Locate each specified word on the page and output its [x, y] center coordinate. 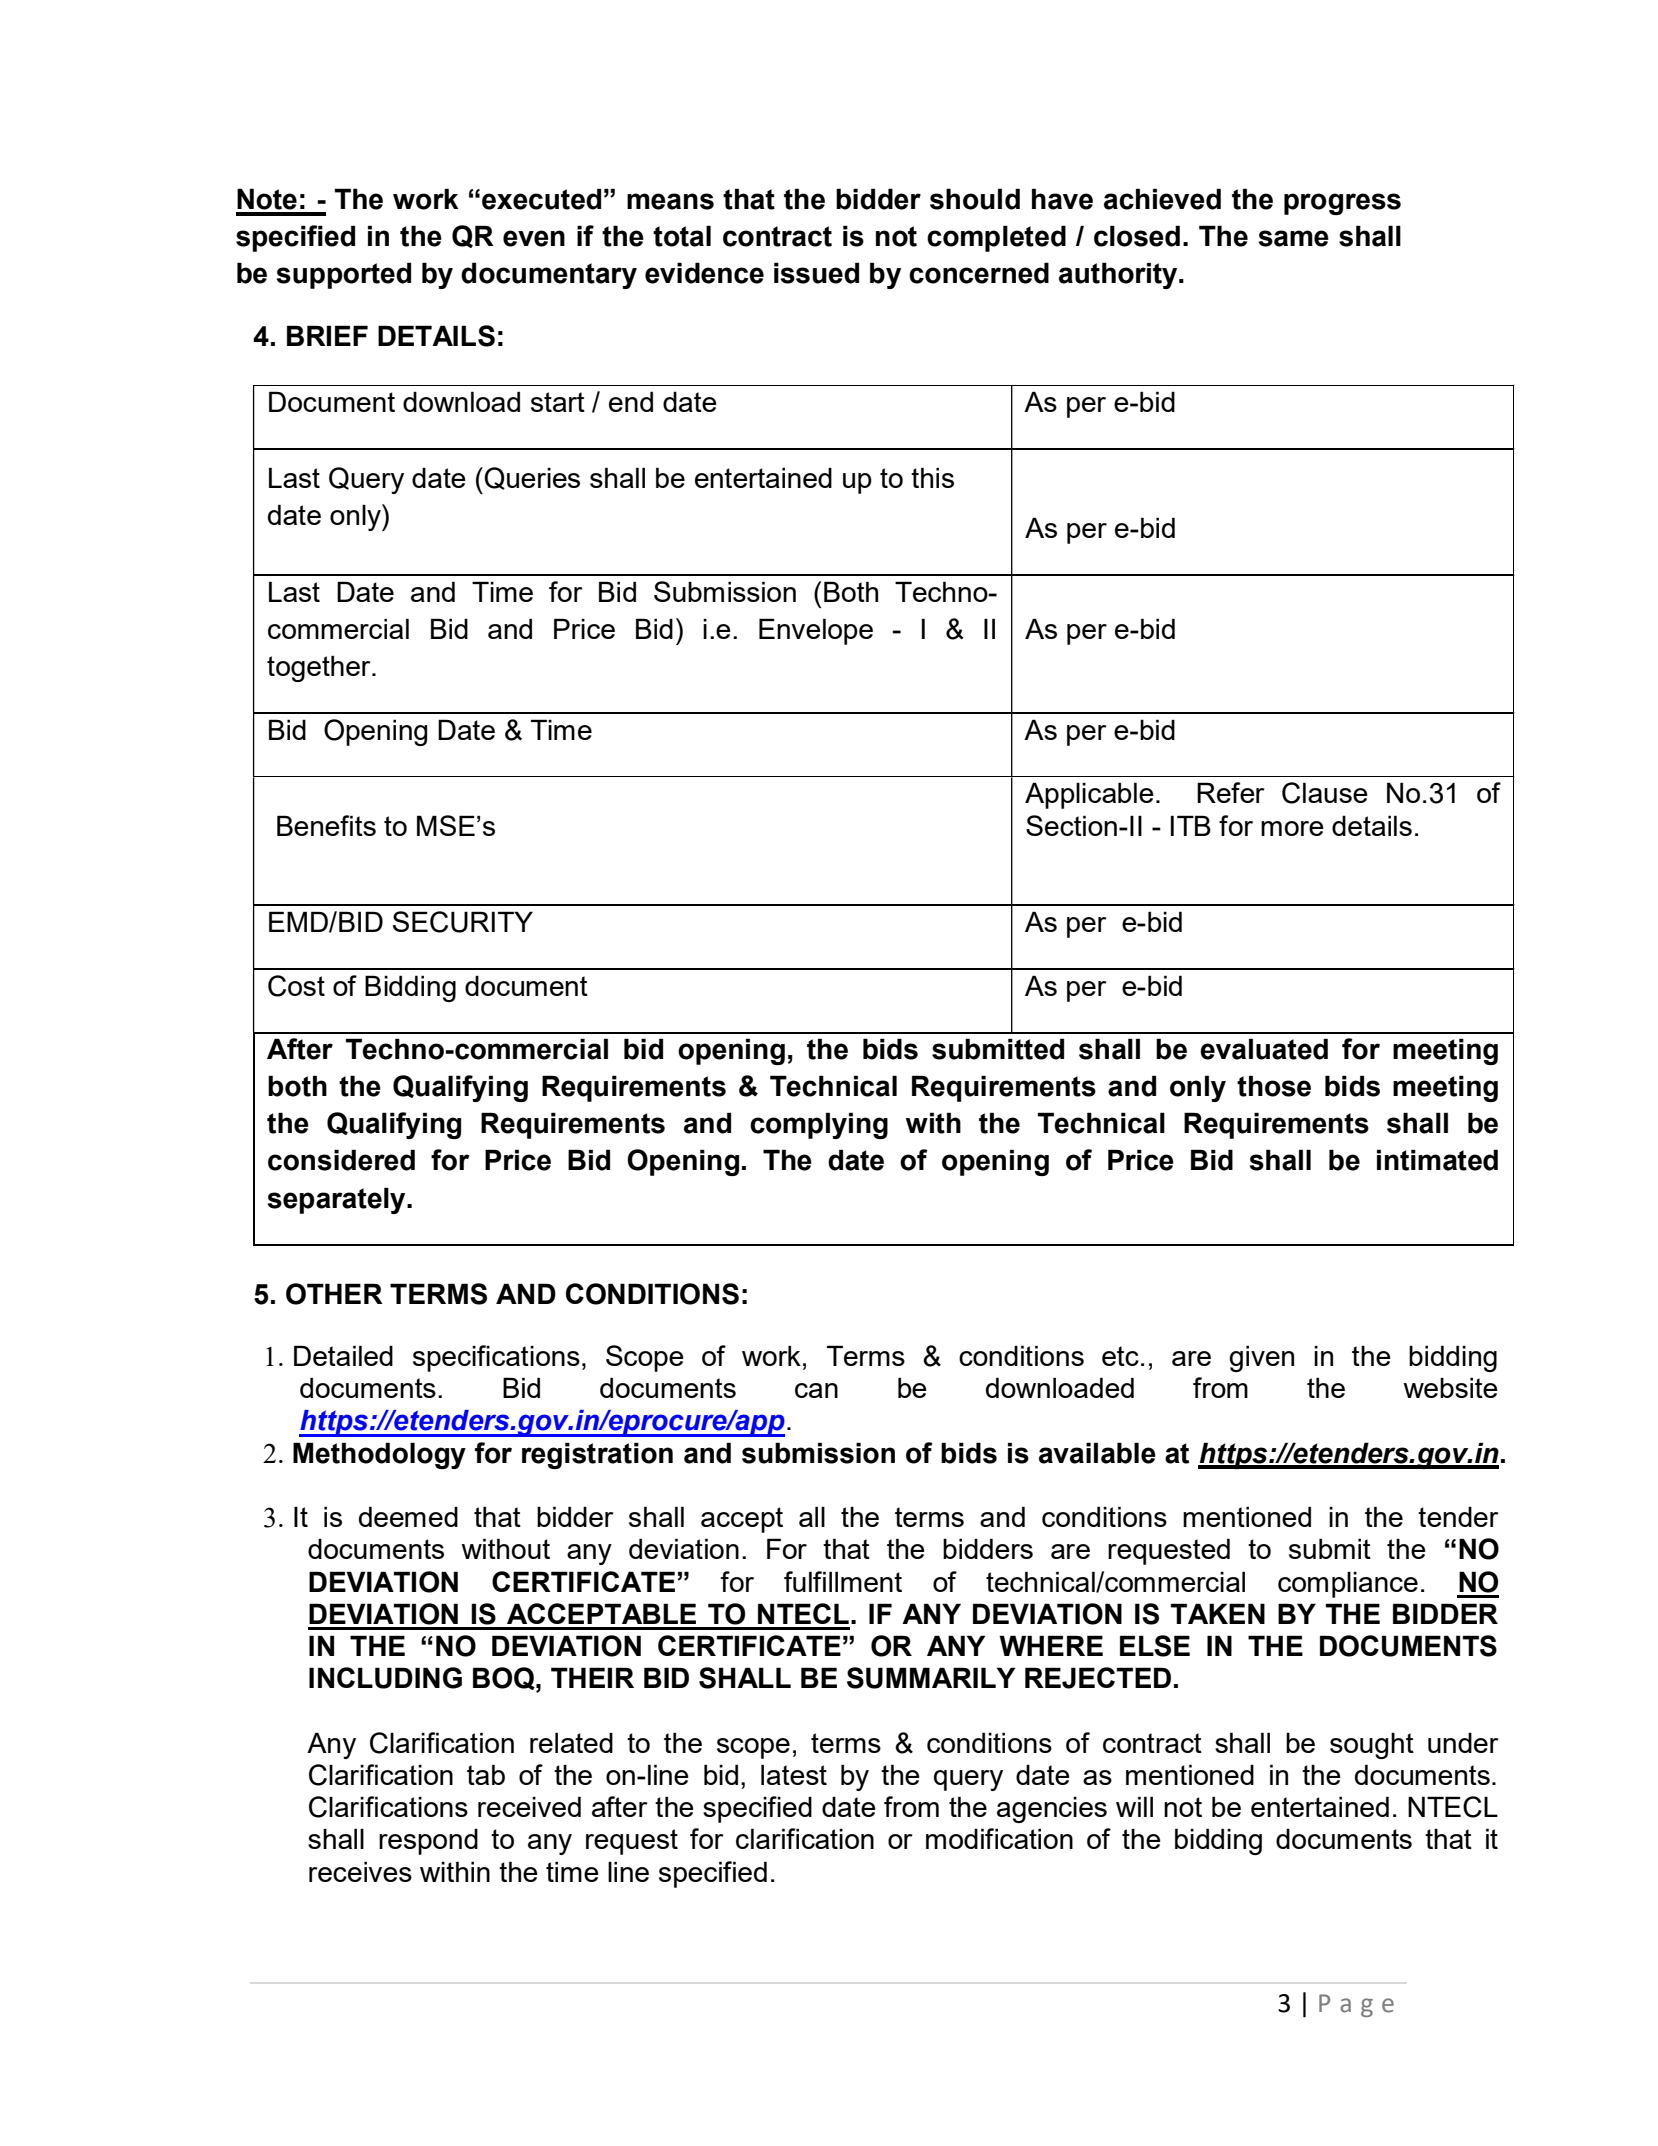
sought [1372, 1745]
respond [428, 1841]
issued [816, 273]
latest [794, 1774]
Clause [1325, 793]
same [1294, 238]
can [816, 1390]
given [1261, 1358]
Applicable [1089, 795]
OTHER [334, 1294]
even [534, 238]
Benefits [326, 825]
